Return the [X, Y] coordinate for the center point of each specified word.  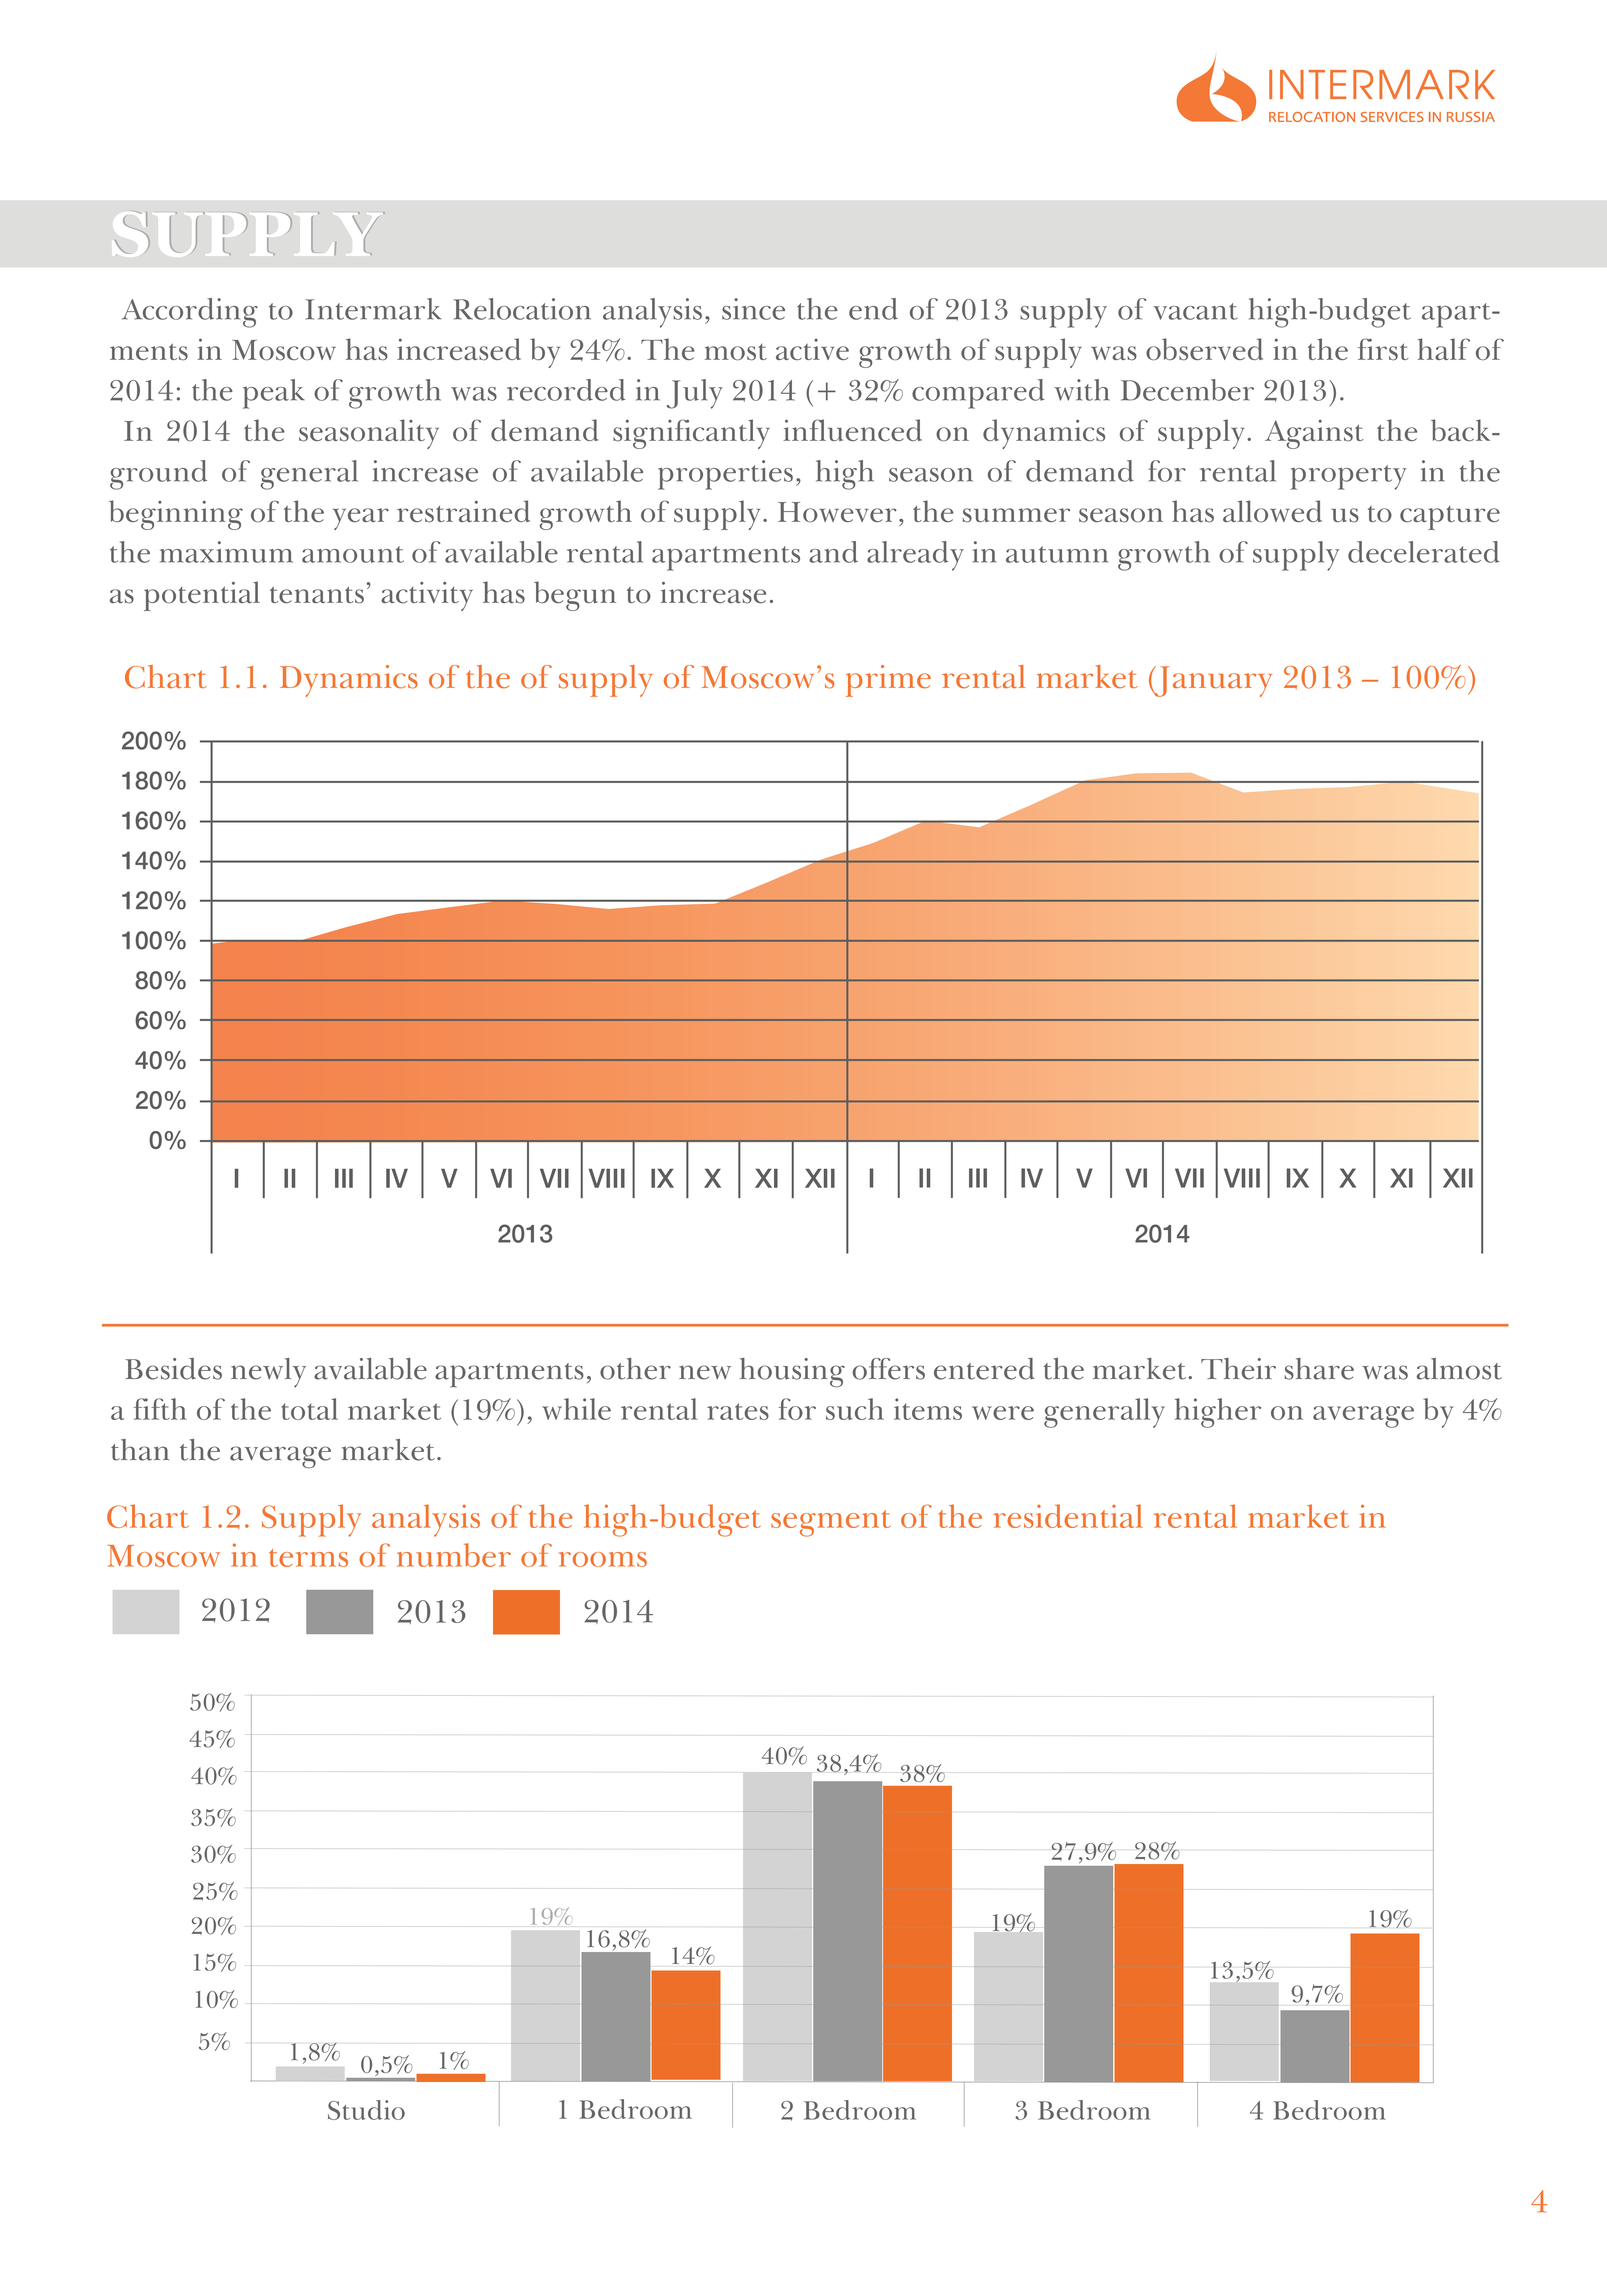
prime [888, 681]
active [812, 349]
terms [308, 1558]
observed [1204, 349]
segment [831, 1523]
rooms [603, 1559]
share [1319, 1369]
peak [274, 394]
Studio [366, 2110]
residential [1068, 1516]
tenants [317, 595]
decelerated [1424, 552]
